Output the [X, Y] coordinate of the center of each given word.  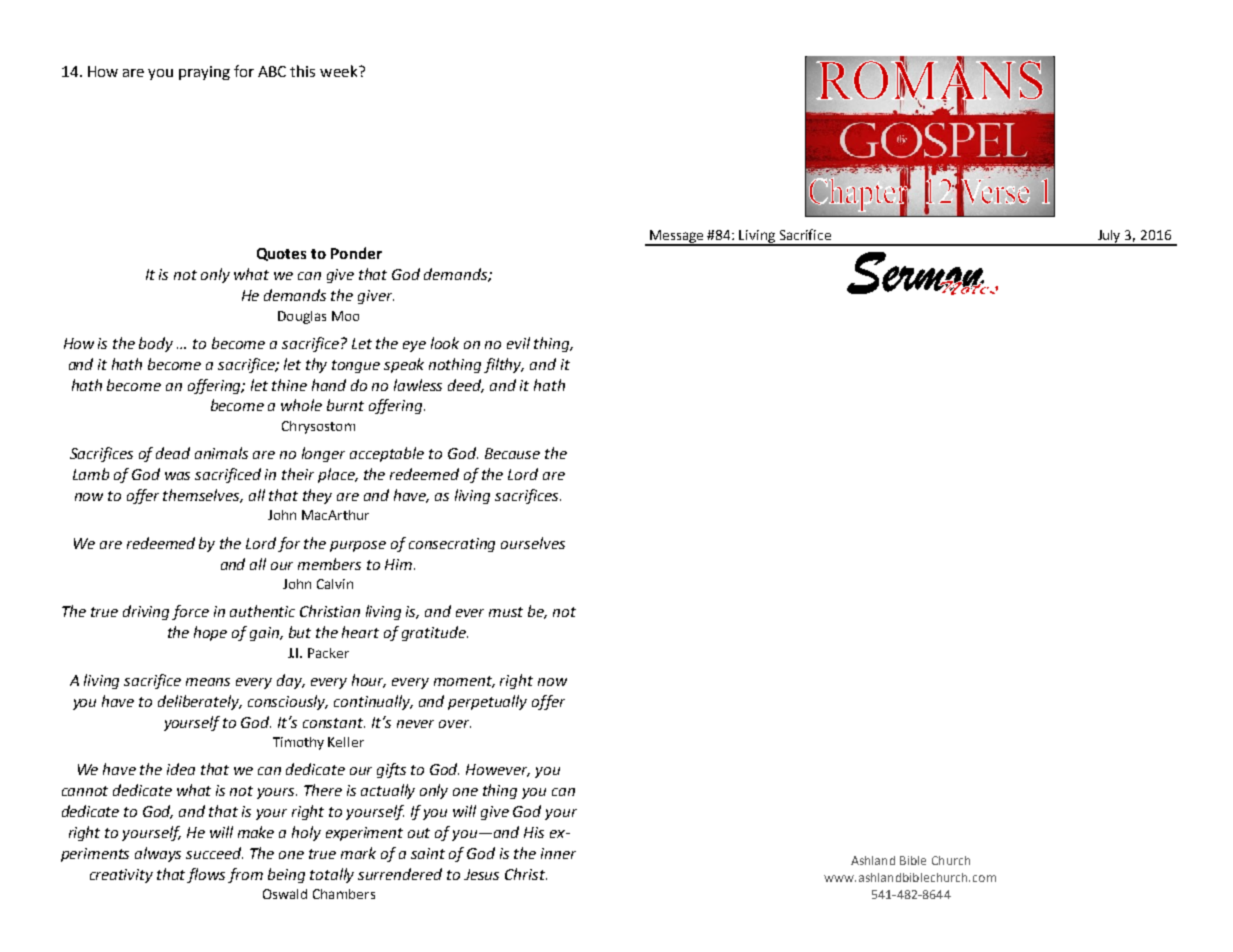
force [190, 612]
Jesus [481, 874]
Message [677, 237]
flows [206, 875]
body [156, 344]
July [1109, 237]
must [506, 612]
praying [204, 73]
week [340, 71]
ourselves [533, 543]
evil [518, 343]
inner [558, 853]
